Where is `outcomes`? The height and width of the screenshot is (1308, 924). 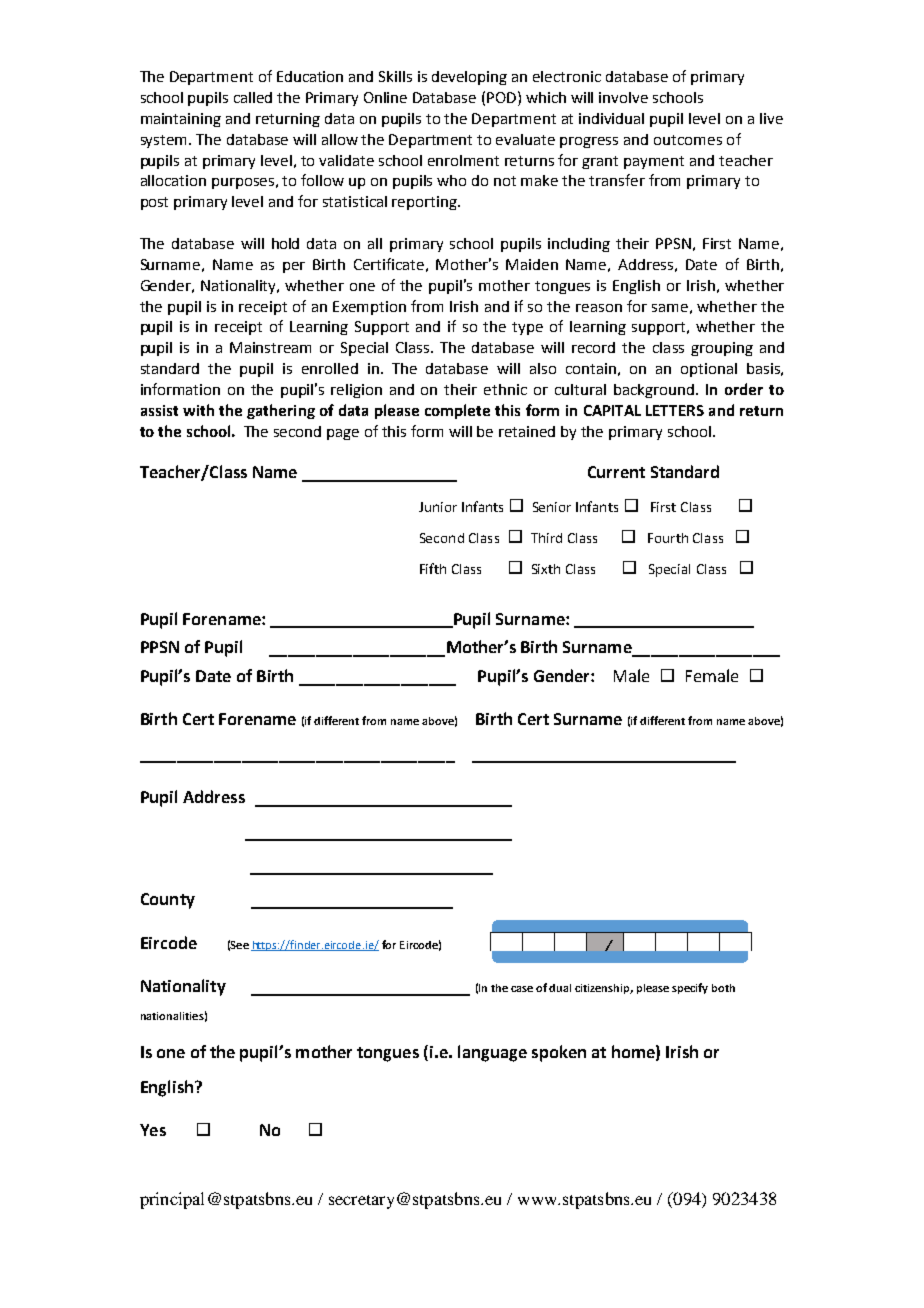
outcomes is located at coordinates (688, 140).
